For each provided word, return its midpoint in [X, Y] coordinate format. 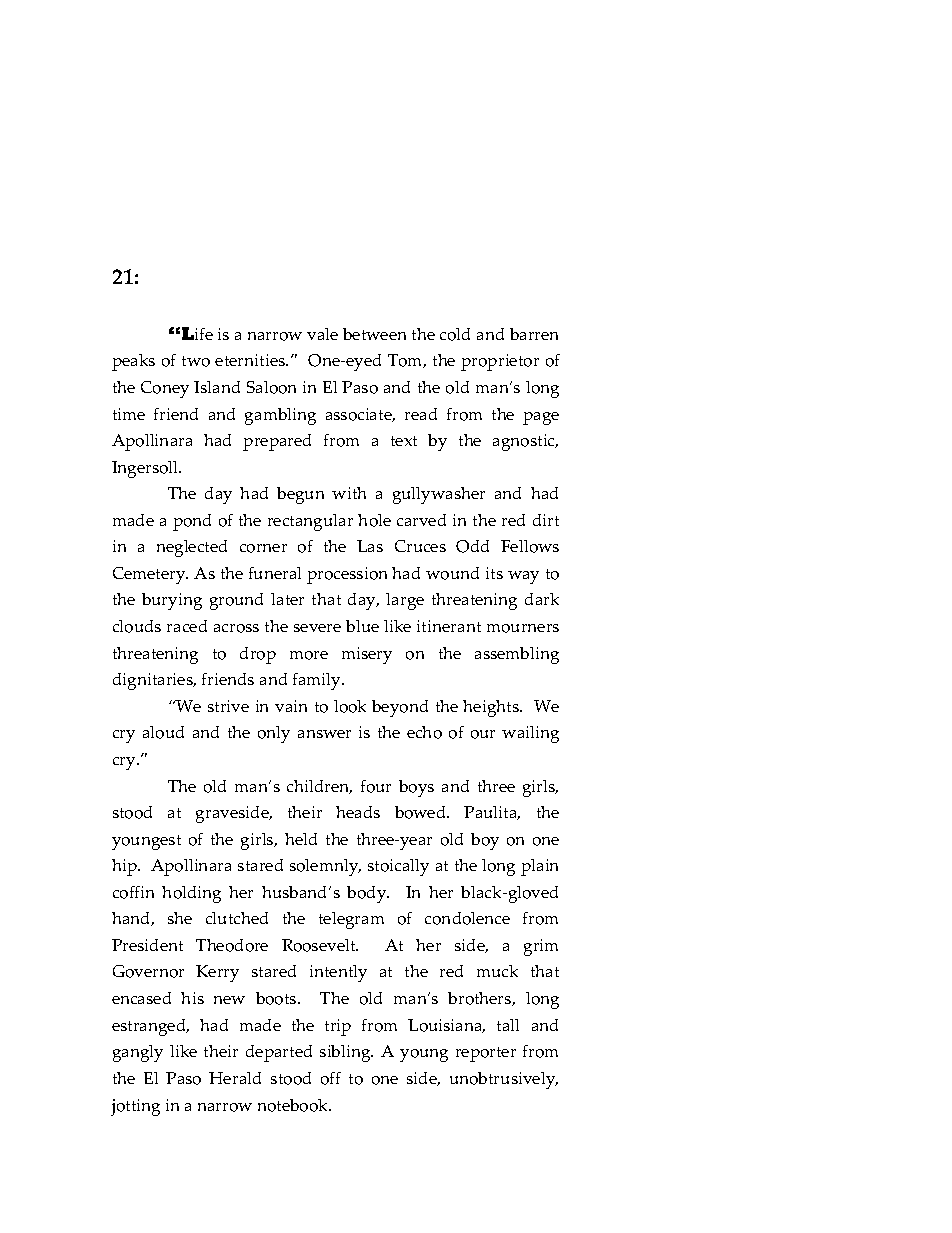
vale [322, 334]
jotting [135, 1107]
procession [347, 575]
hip [125, 867]
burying [172, 601]
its [494, 573]
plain [539, 867]
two [196, 361]
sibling [346, 1053]
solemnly [325, 867]
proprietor [500, 362]
